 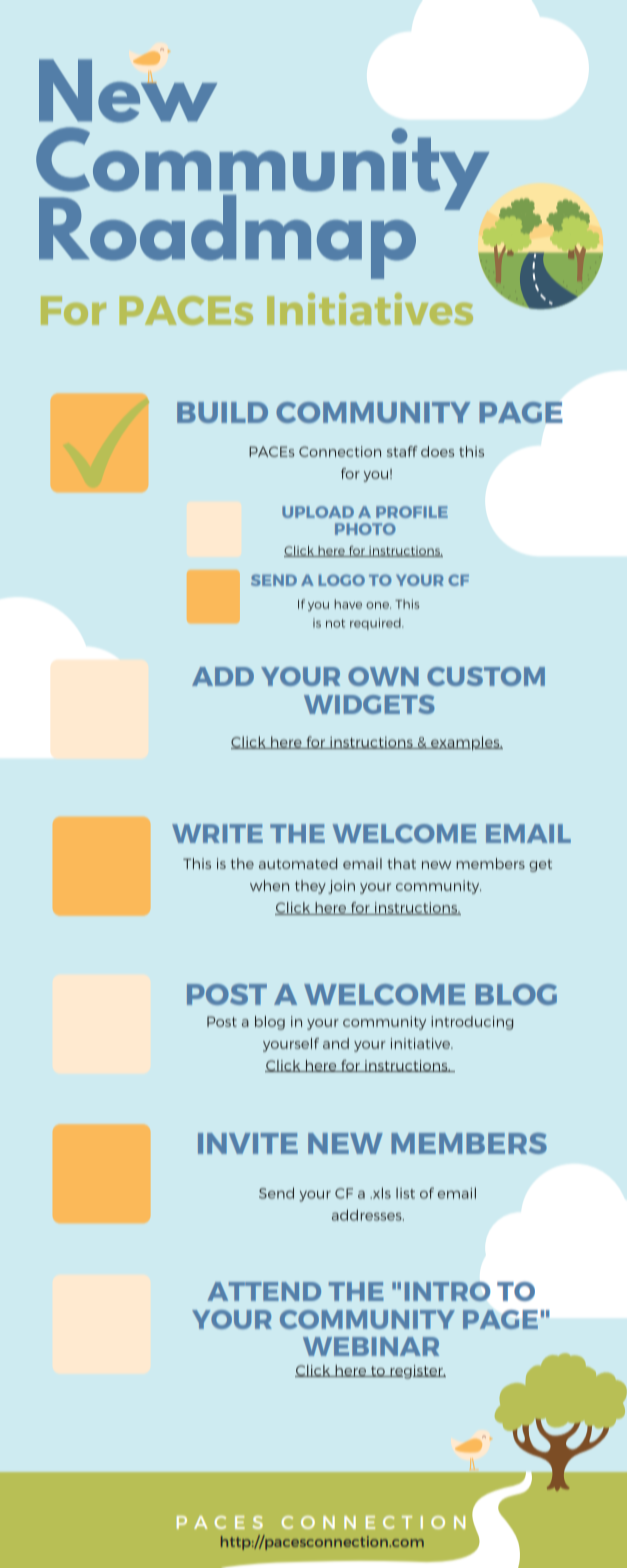 What do you see at coordinates (341, 887) in the image?
I see `join` at bounding box center [341, 887].
